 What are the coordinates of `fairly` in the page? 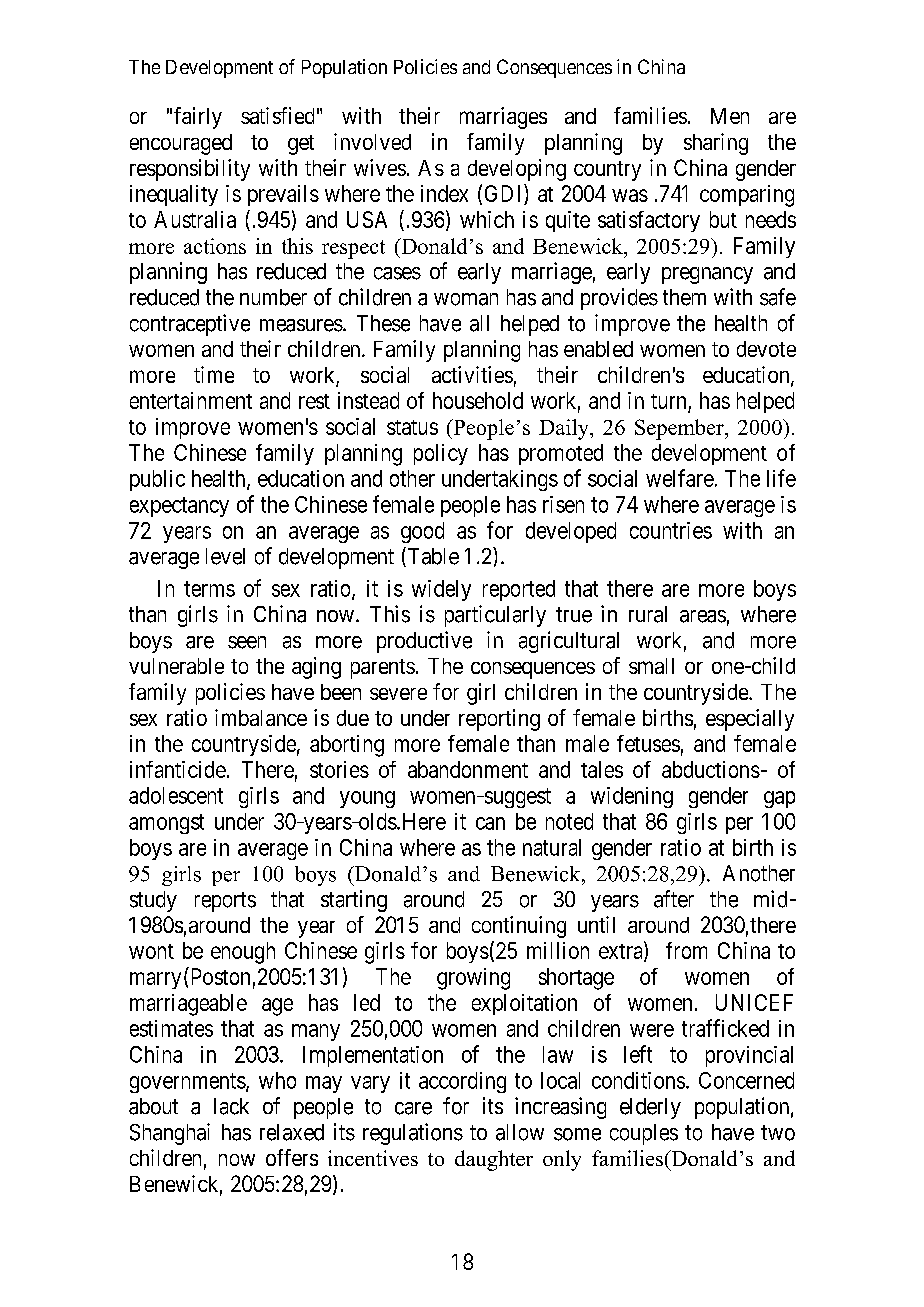 It's located at (198, 118).
